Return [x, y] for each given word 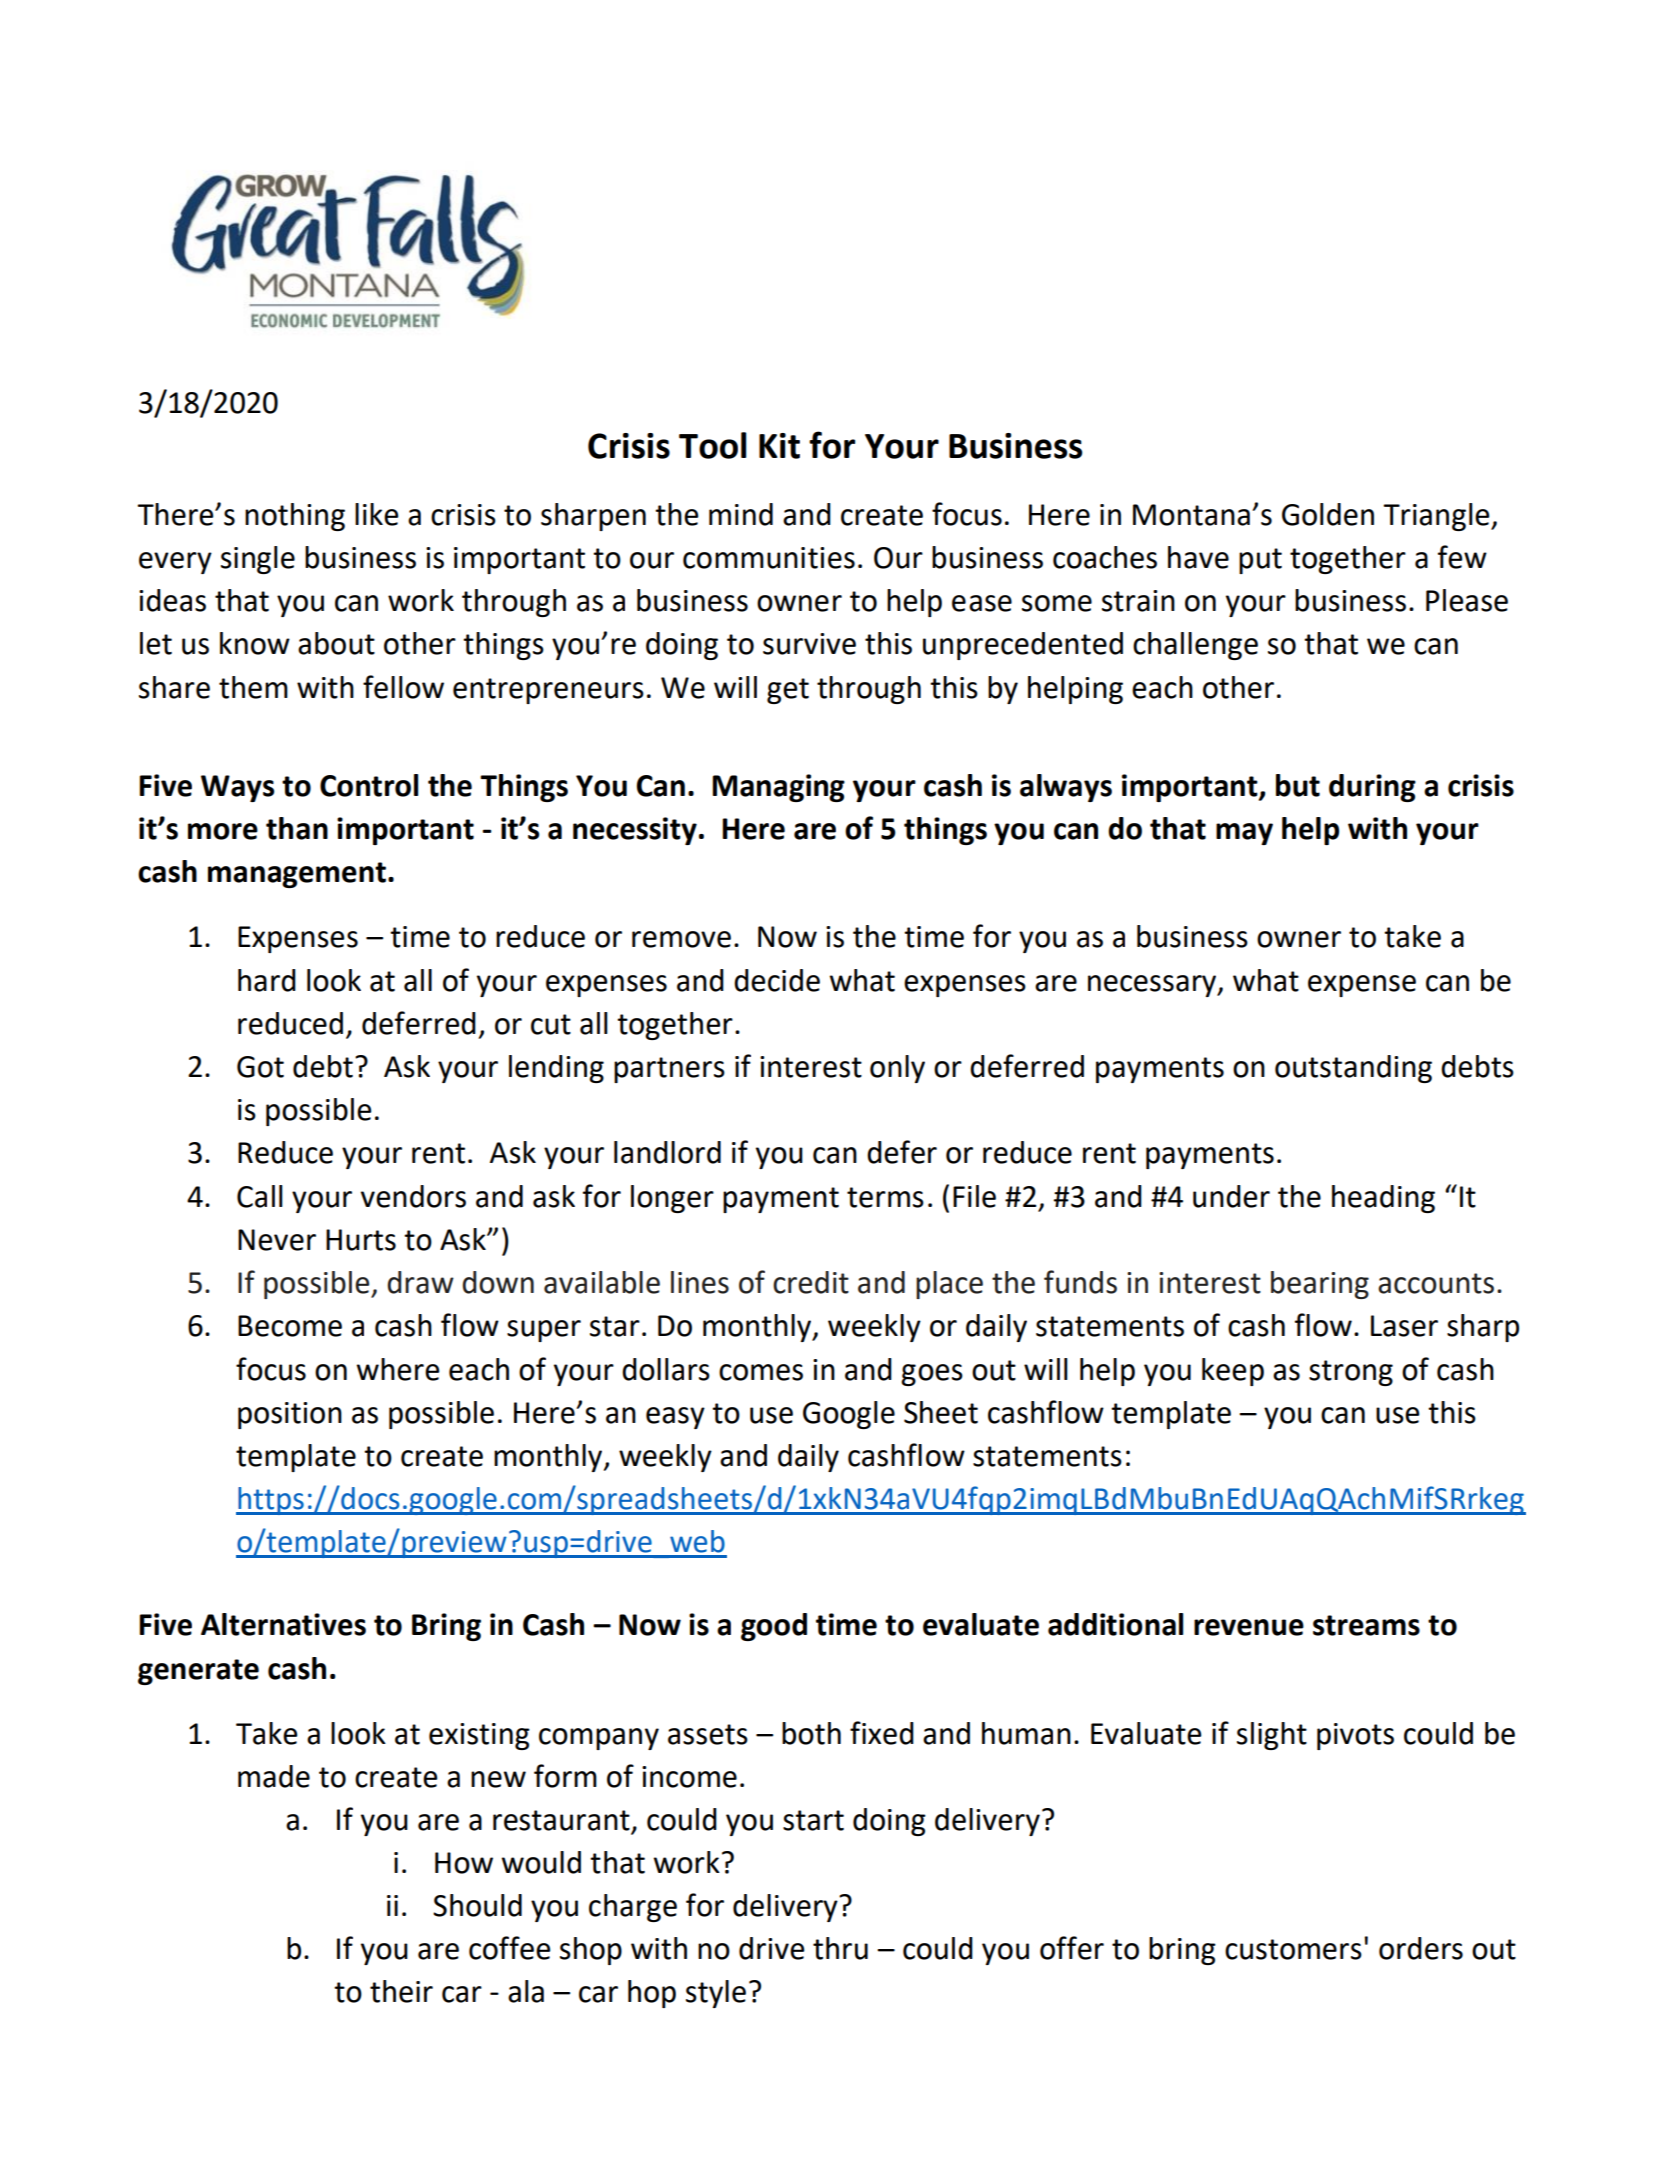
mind [741, 514]
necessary [1153, 986]
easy [675, 1418]
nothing [295, 517]
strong [1351, 1373]
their [401, 1991]
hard [267, 980]
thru [840, 1948]
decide [777, 980]
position [290, 1415]
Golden [1328, 514]
